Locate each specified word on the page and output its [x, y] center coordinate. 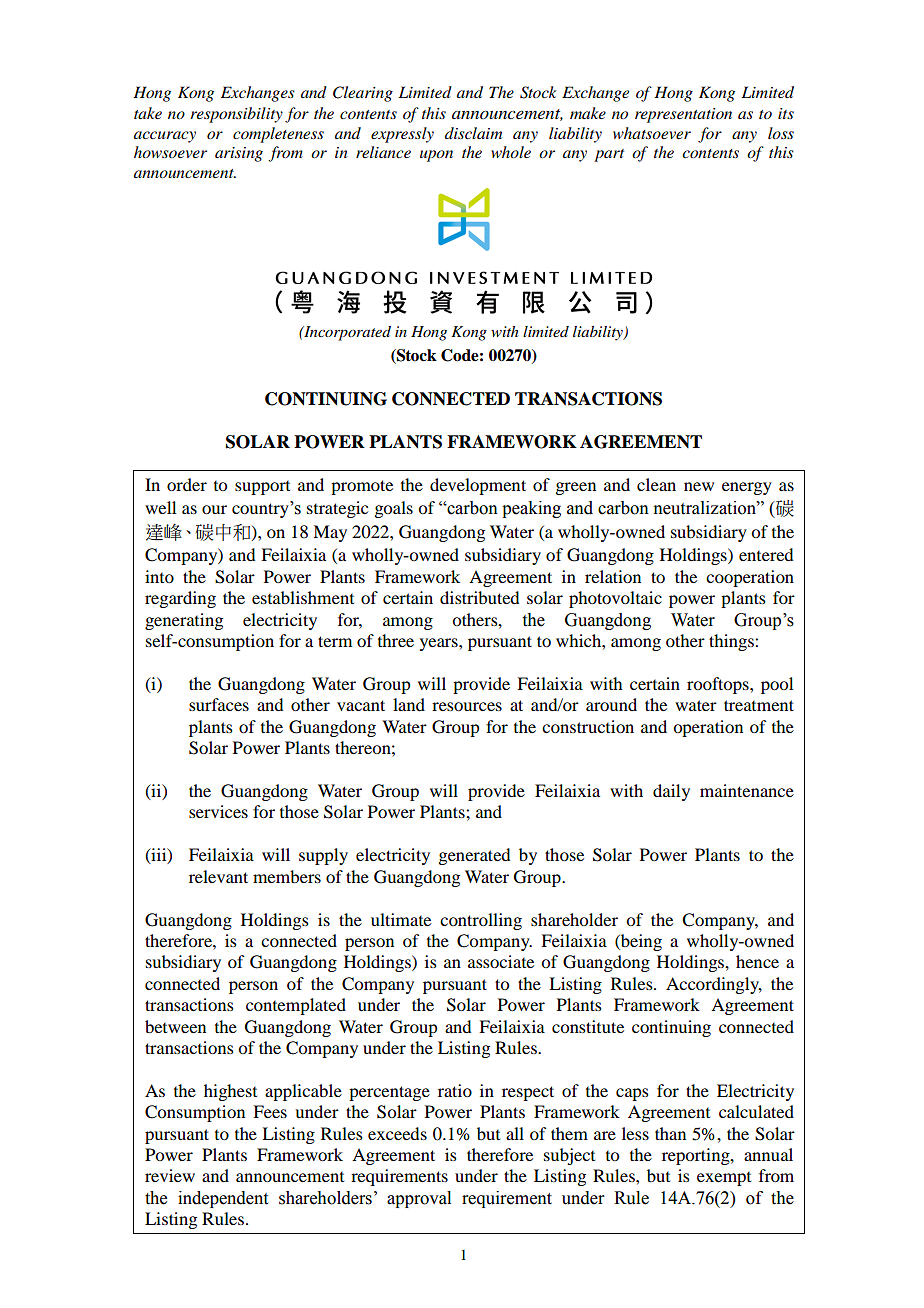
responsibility [236, 115]
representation [683, 115]
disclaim [473, 133]
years [440, 644]
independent [223, 1199]
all [515, 1133]
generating [184, 621]
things [732, 642]
